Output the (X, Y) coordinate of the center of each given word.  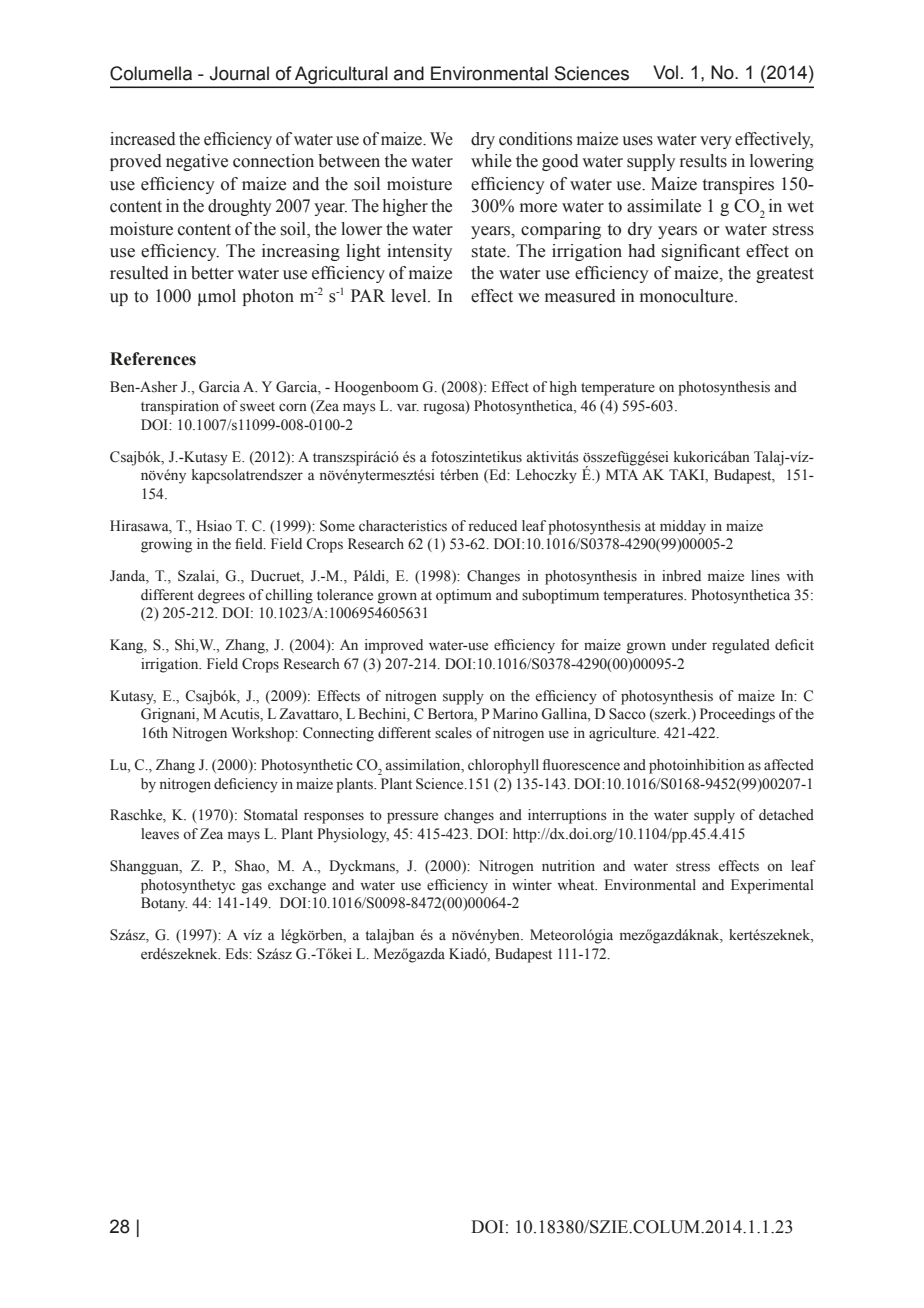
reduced (493, 526)
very (716, 142)
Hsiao (214, 526)
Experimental (772, 886)
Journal (239, 73)
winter (532, 884)
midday (683, 527)
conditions (535, 139)
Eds (237, 954)
